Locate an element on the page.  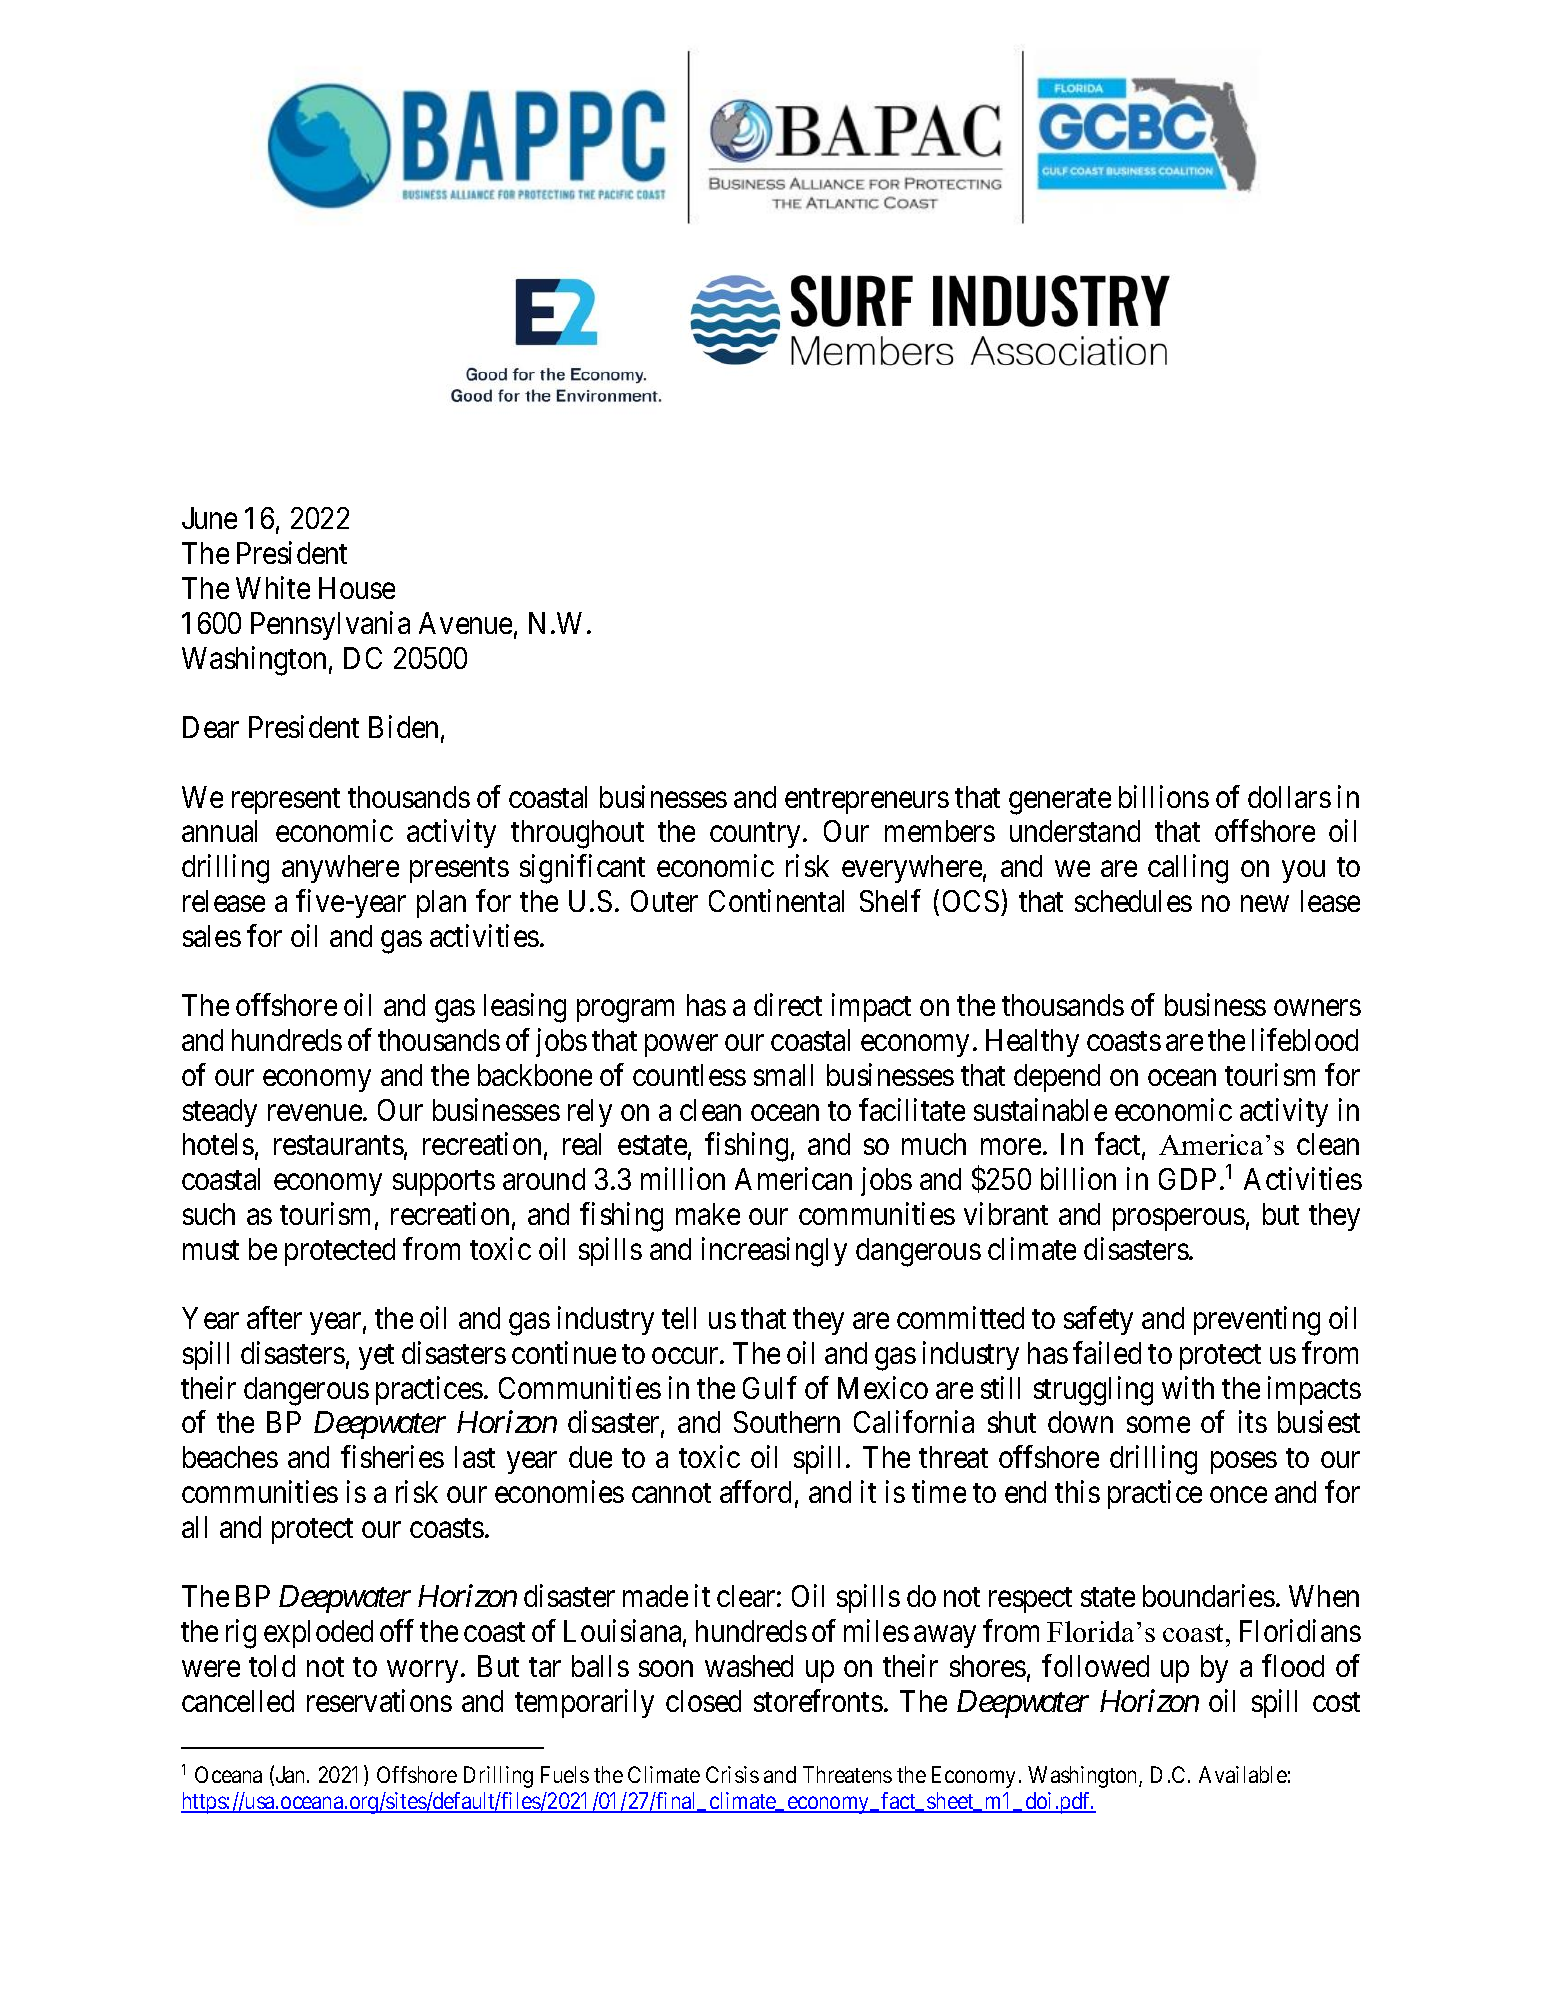
Available is located at coordinates (1243, 1774).
